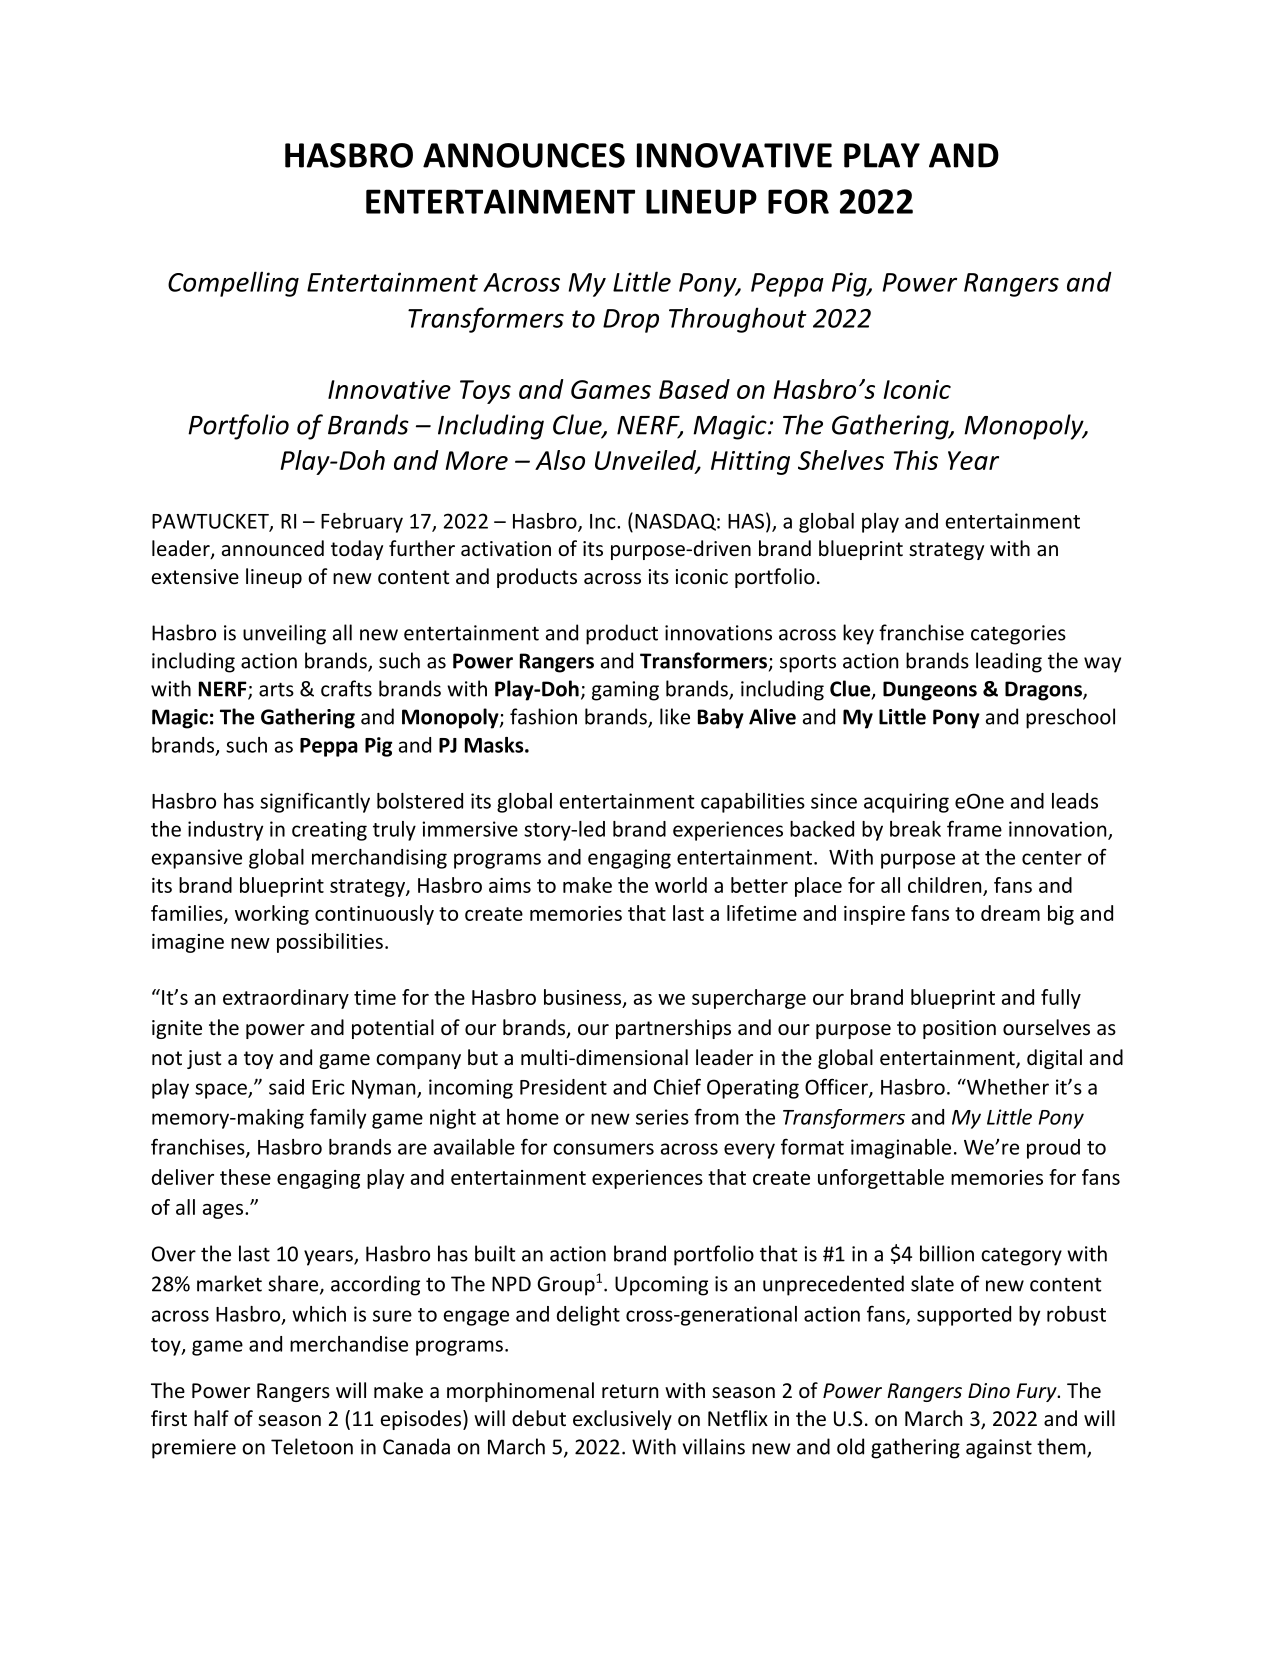 The height and width of the document is (1653, 1277). What do you see at coordinates (622, 1420) in the document?
I see `exclusively` at bounding box center [622, 1420].
